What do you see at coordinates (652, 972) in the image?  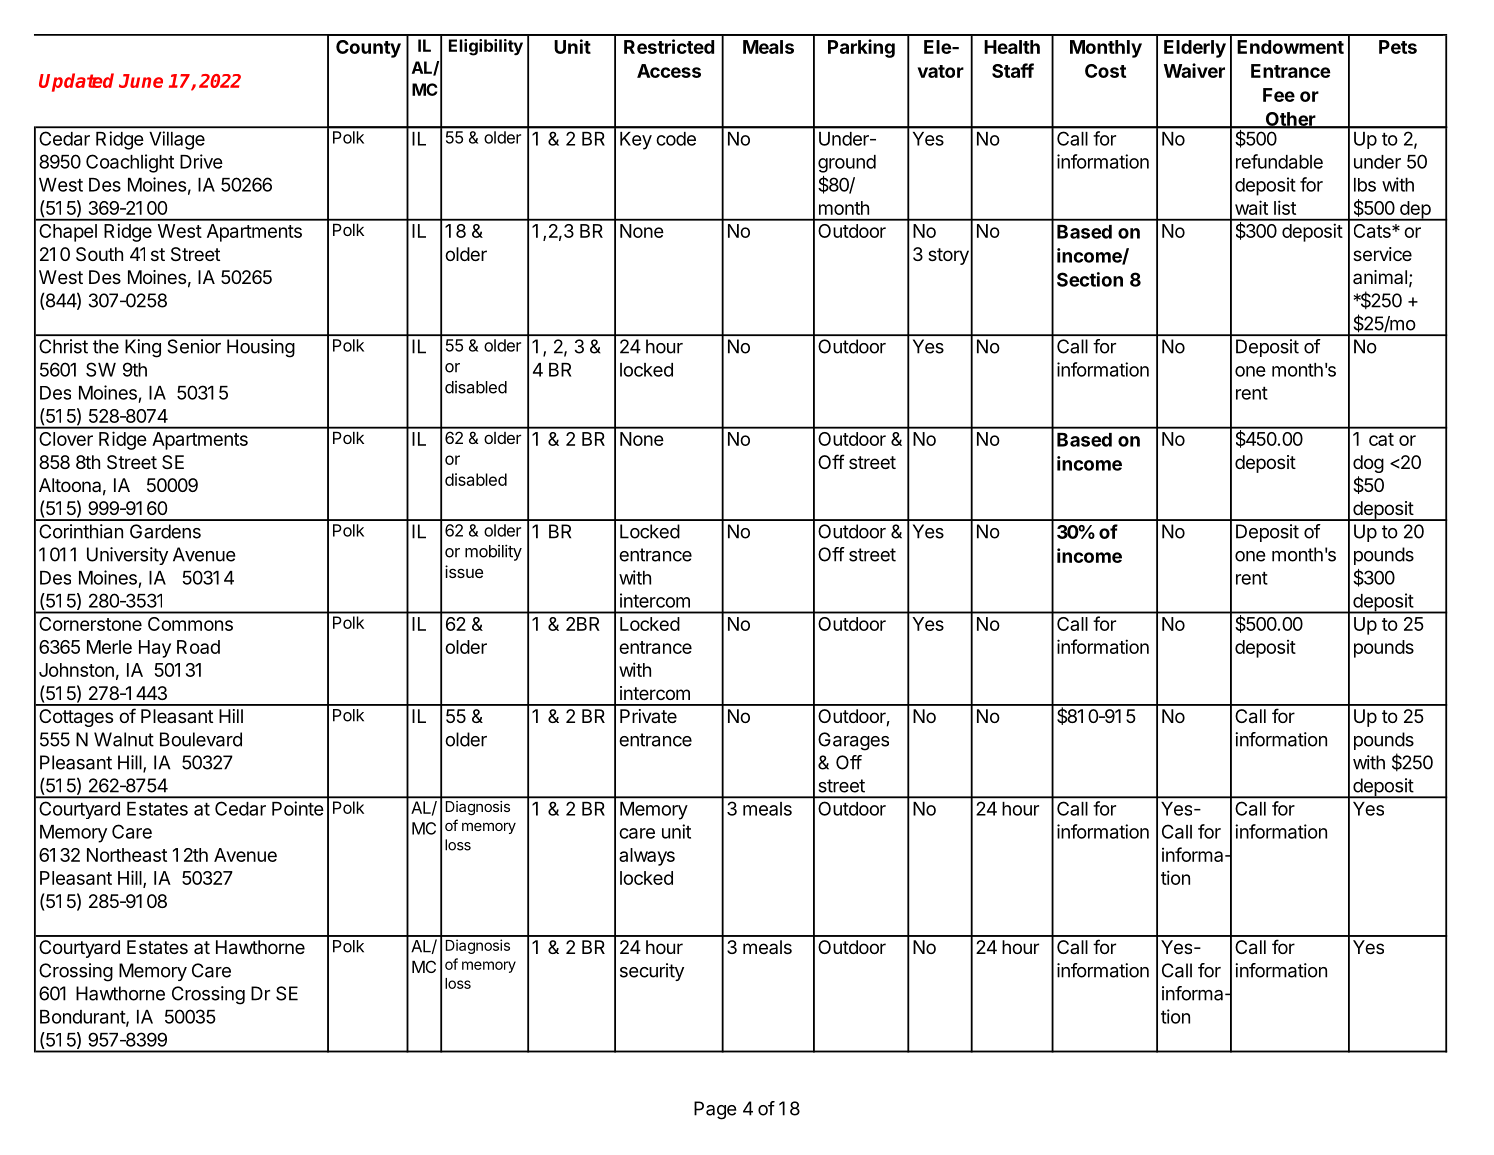 I see `security` at bounding box center [652, 972].
